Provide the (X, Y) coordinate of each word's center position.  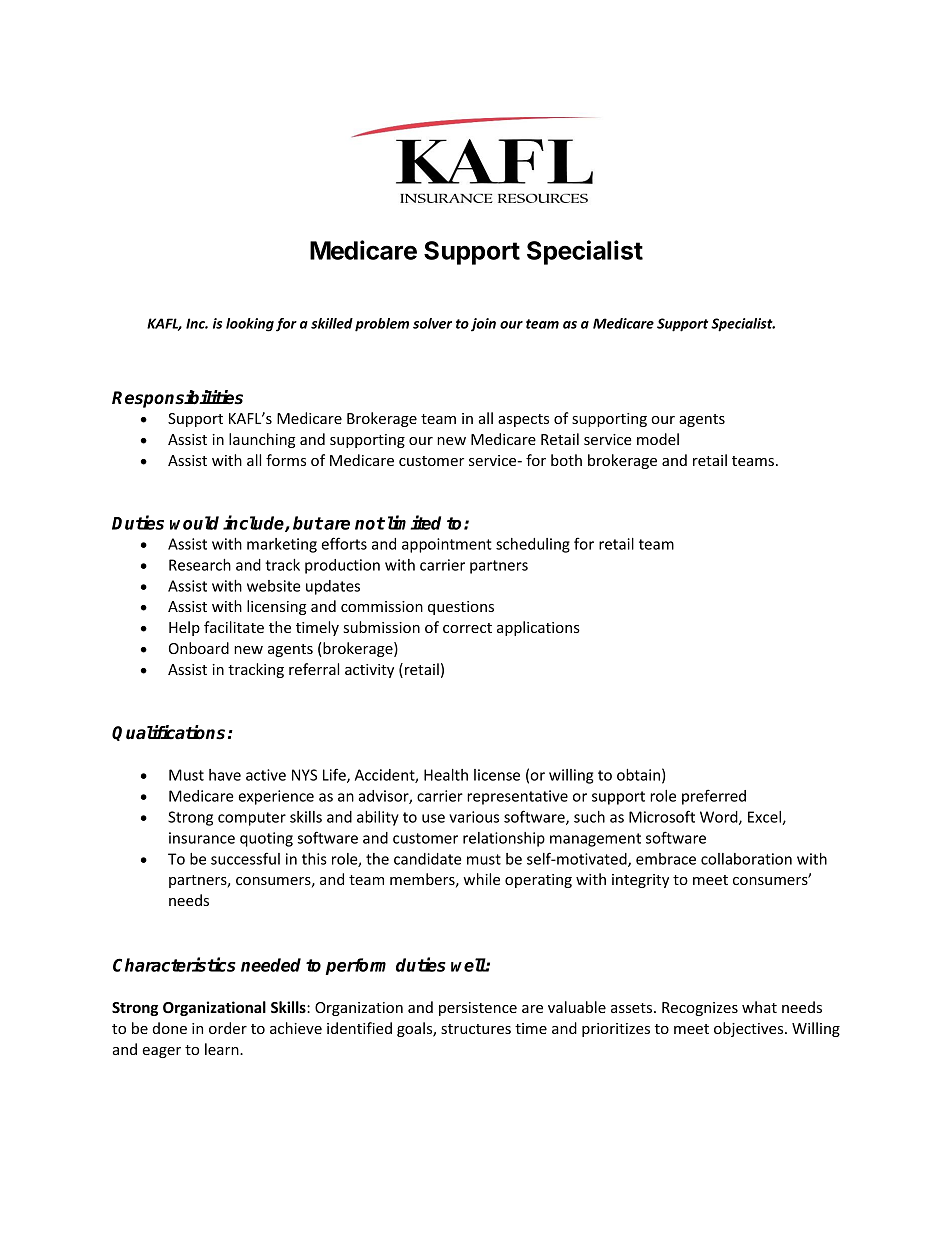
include (254, 523)
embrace (666, 859)
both (566, 460)
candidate (428, 859)
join (483, 325)
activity (369, 671)
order (228, 1028)
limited (414, 522)
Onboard (199, 648)
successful (245, 858)
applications (538, 628)
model (658, 439)
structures (476, 1029)
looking (250, 325)
